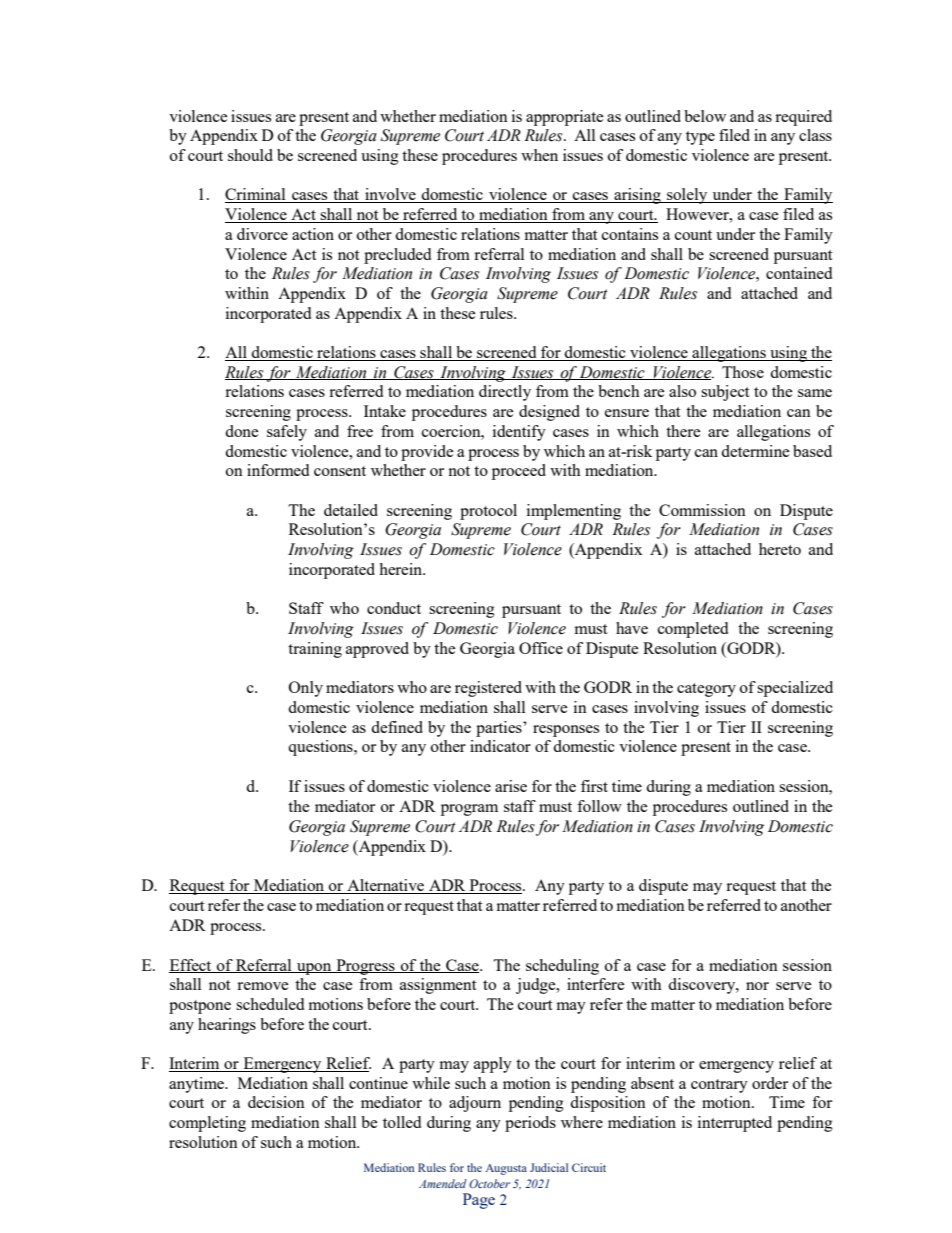  Describe the element at coordinates (700, 138) in the screenshot. I see `type` at that location.
